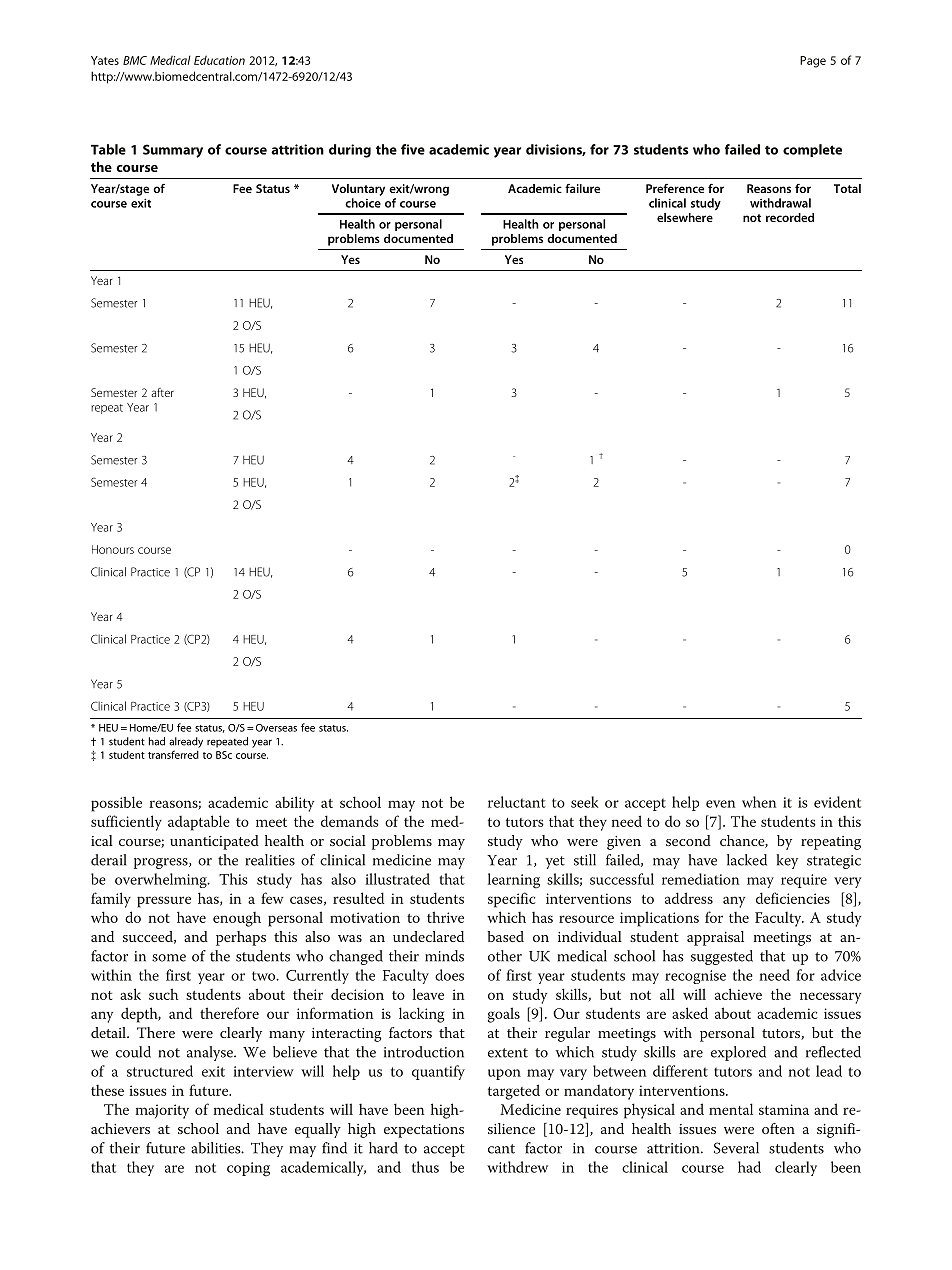 The image size is (952, 1270). What do you see at coordinates (162, 1111) in the image?
I see `majority` at bounding box center [162, 1111].
